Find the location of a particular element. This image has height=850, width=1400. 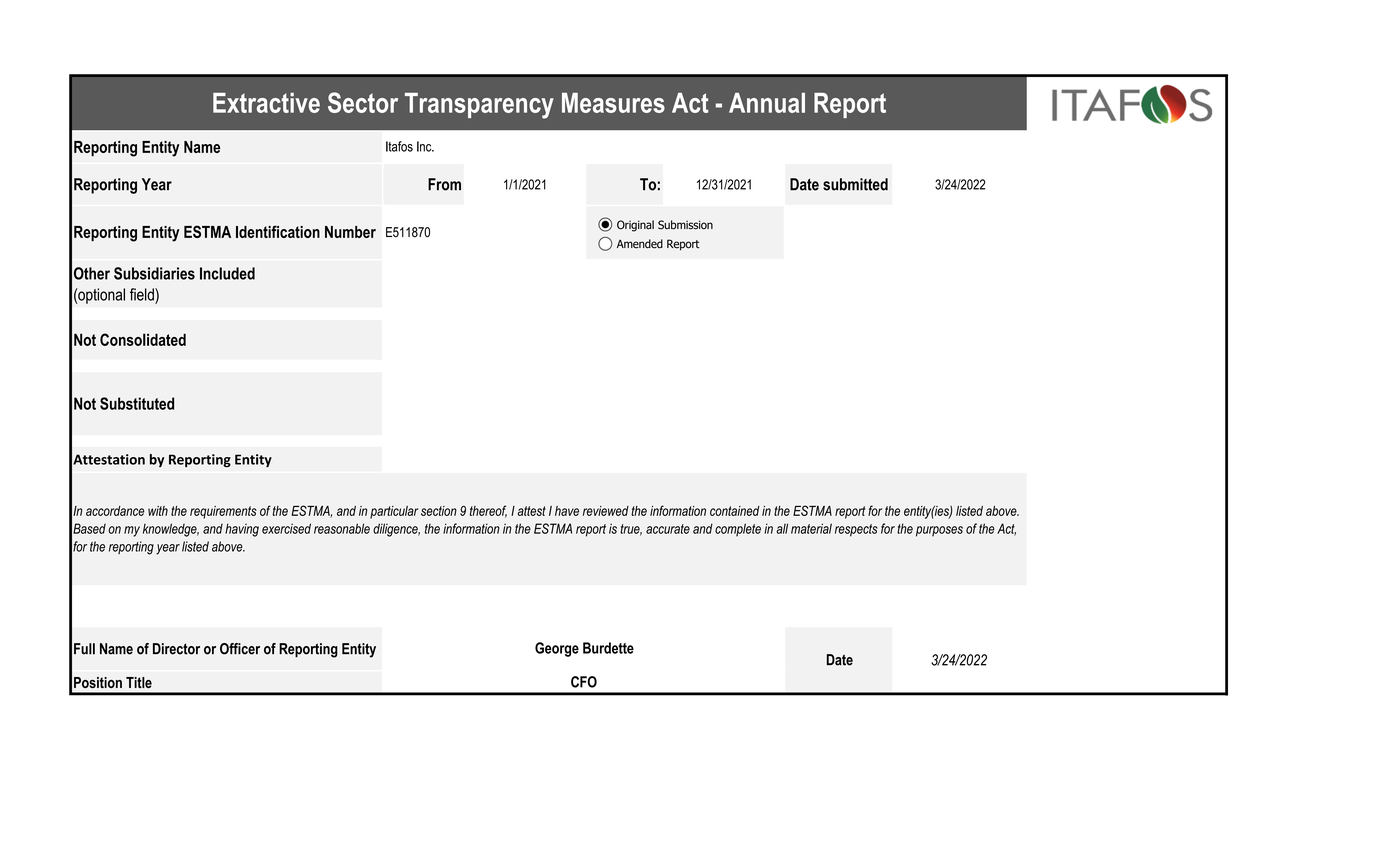

have is located at coordinates (567, 511).
